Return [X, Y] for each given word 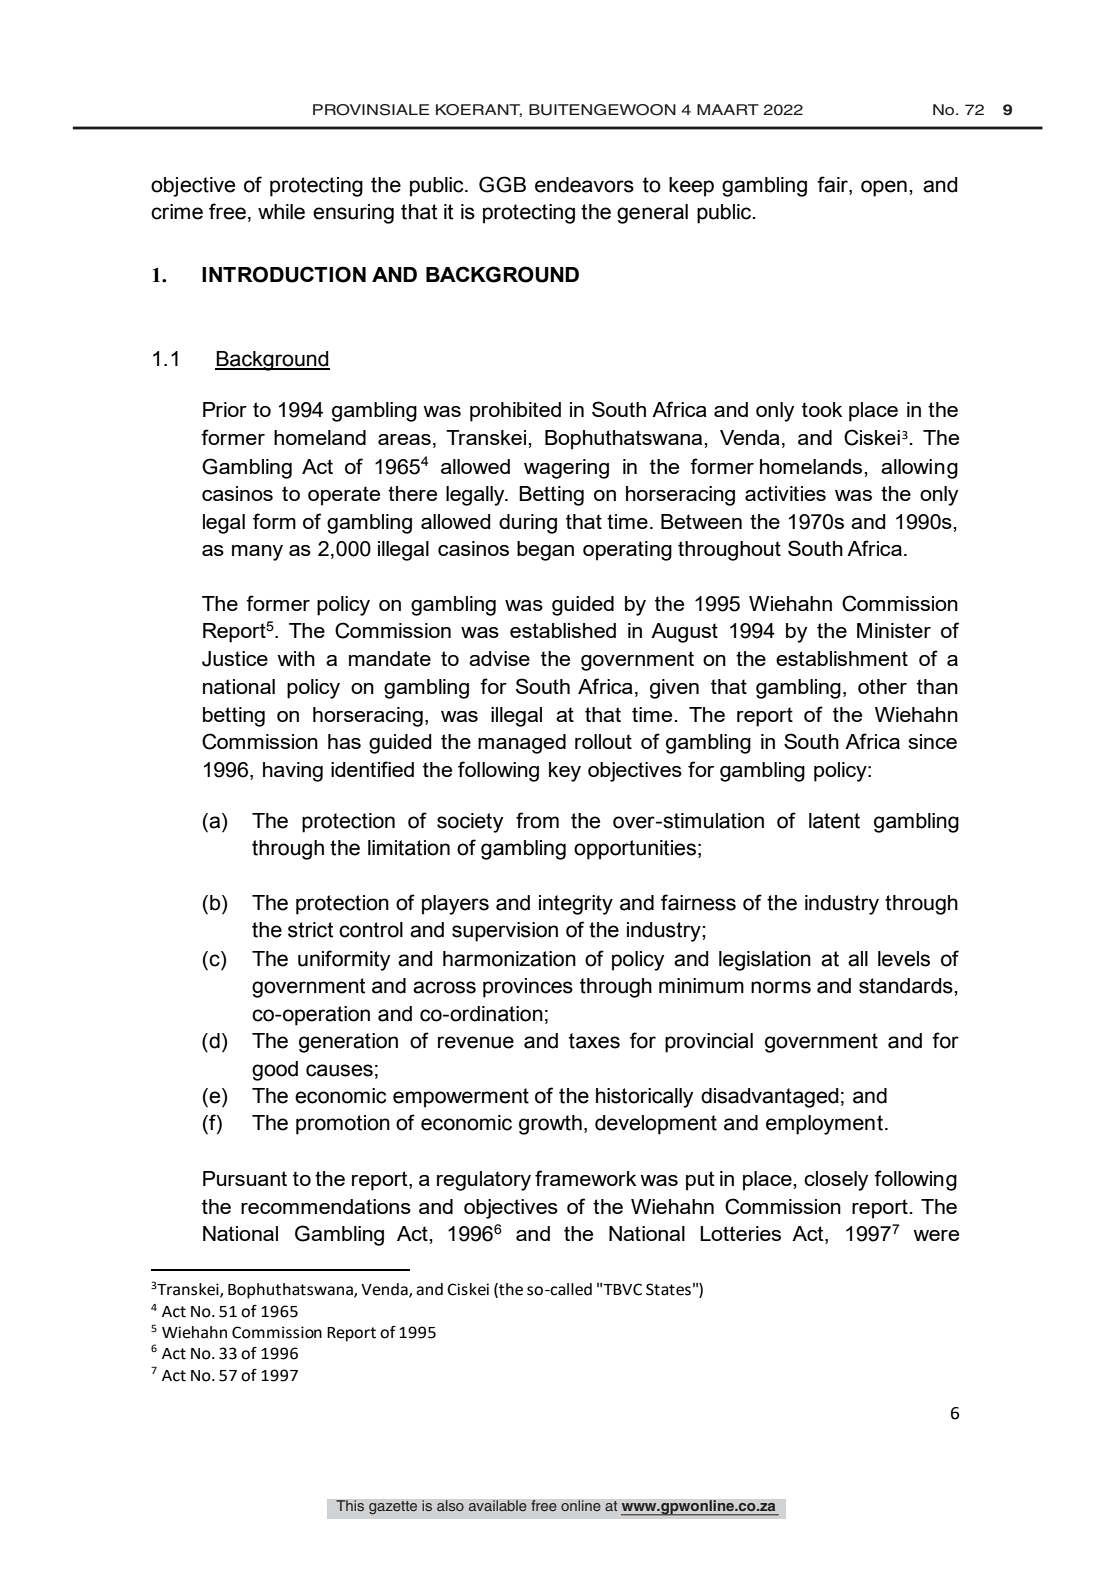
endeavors [584, 185]
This [350, 1506]
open [884, 188]
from [537, 820]
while [281, 212]
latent [834, 821]
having [293, 772]
